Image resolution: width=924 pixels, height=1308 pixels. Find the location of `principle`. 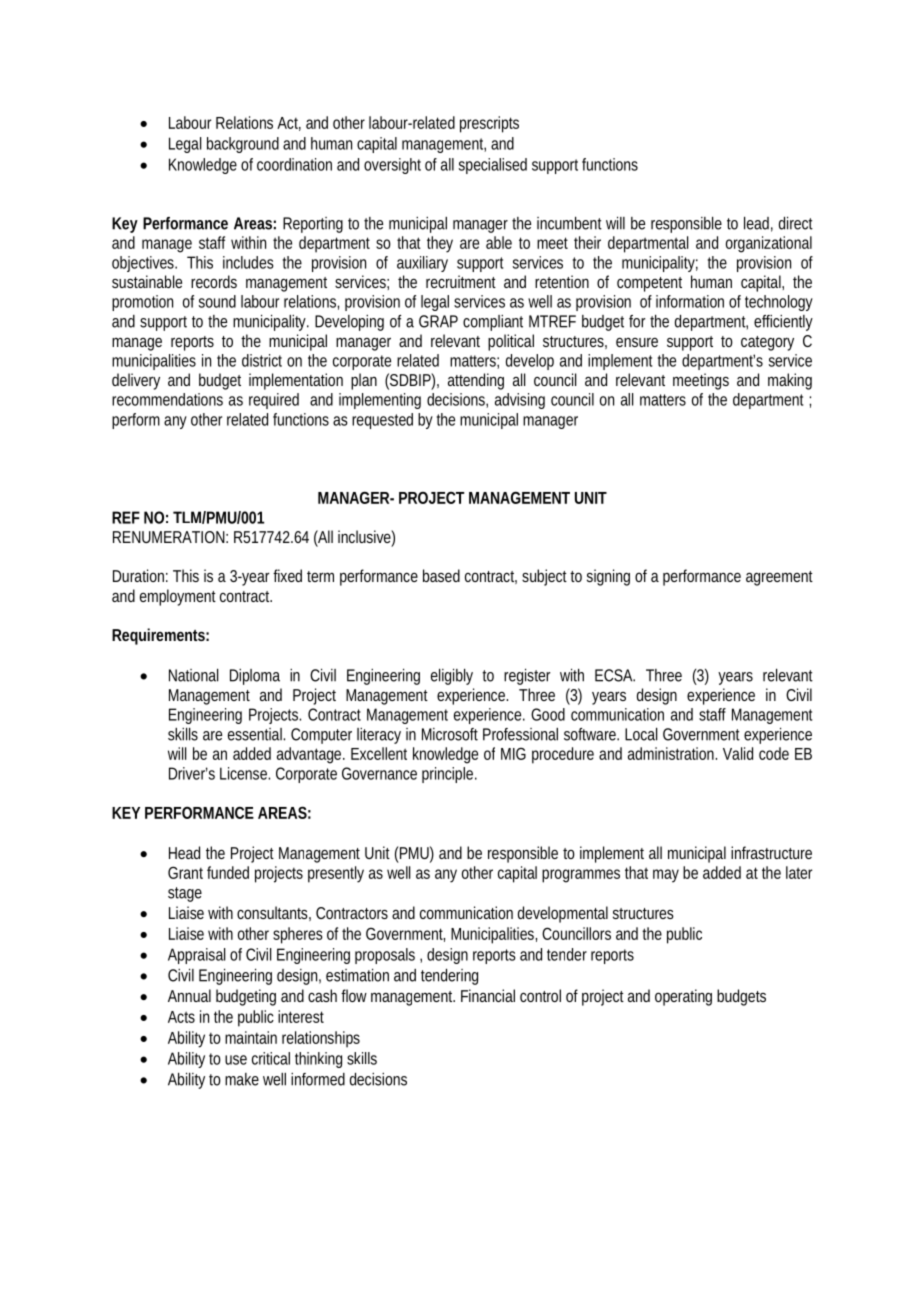

principle is located at coordinates (449, 775).
